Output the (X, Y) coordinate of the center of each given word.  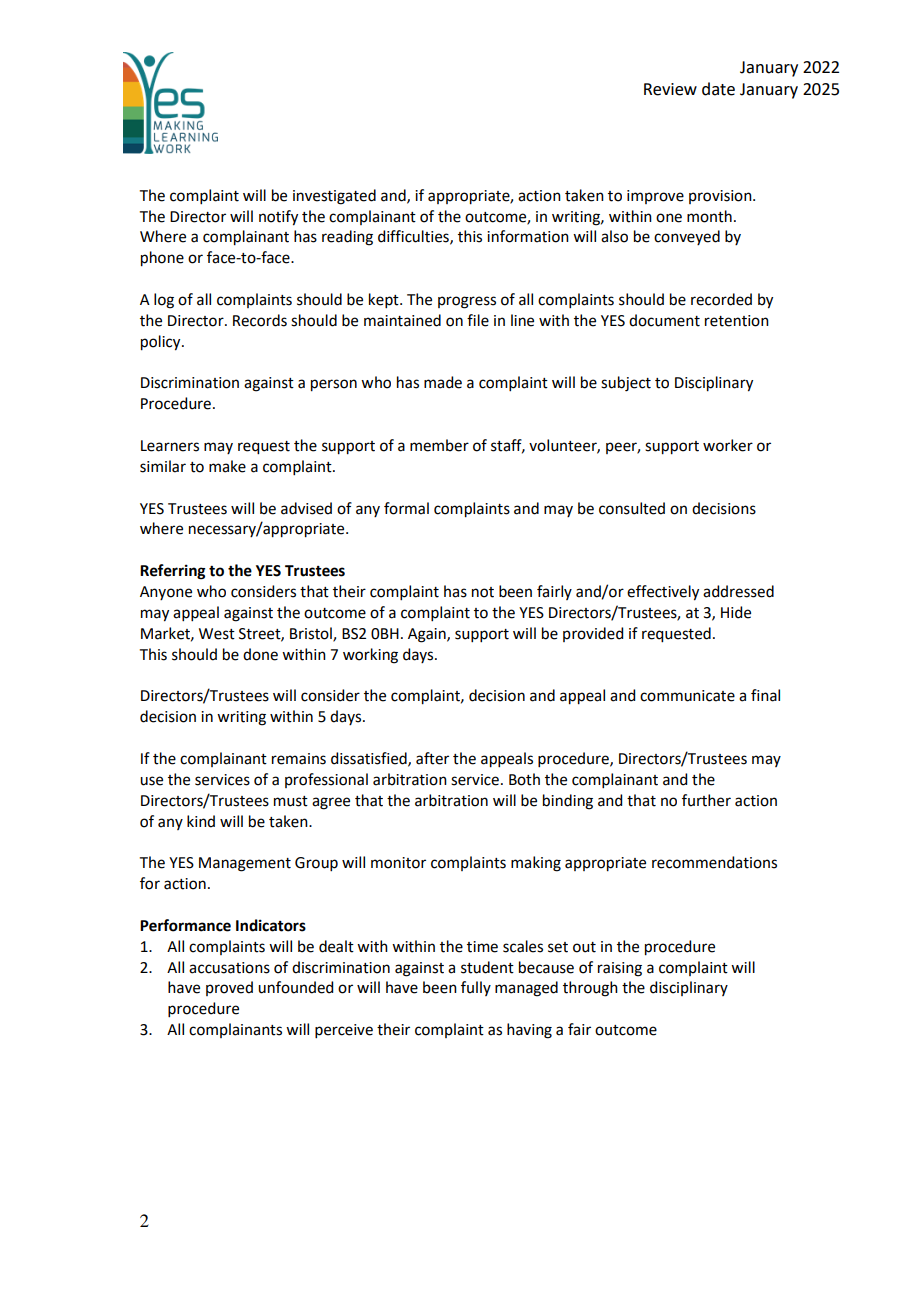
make (227, 466)
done (260, 654)
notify (278, 218)
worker (728, 445)
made (443, 382)
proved (229, 988)
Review (670, 89)
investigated (334, 197)
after (432, 758)
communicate (687, 696)
